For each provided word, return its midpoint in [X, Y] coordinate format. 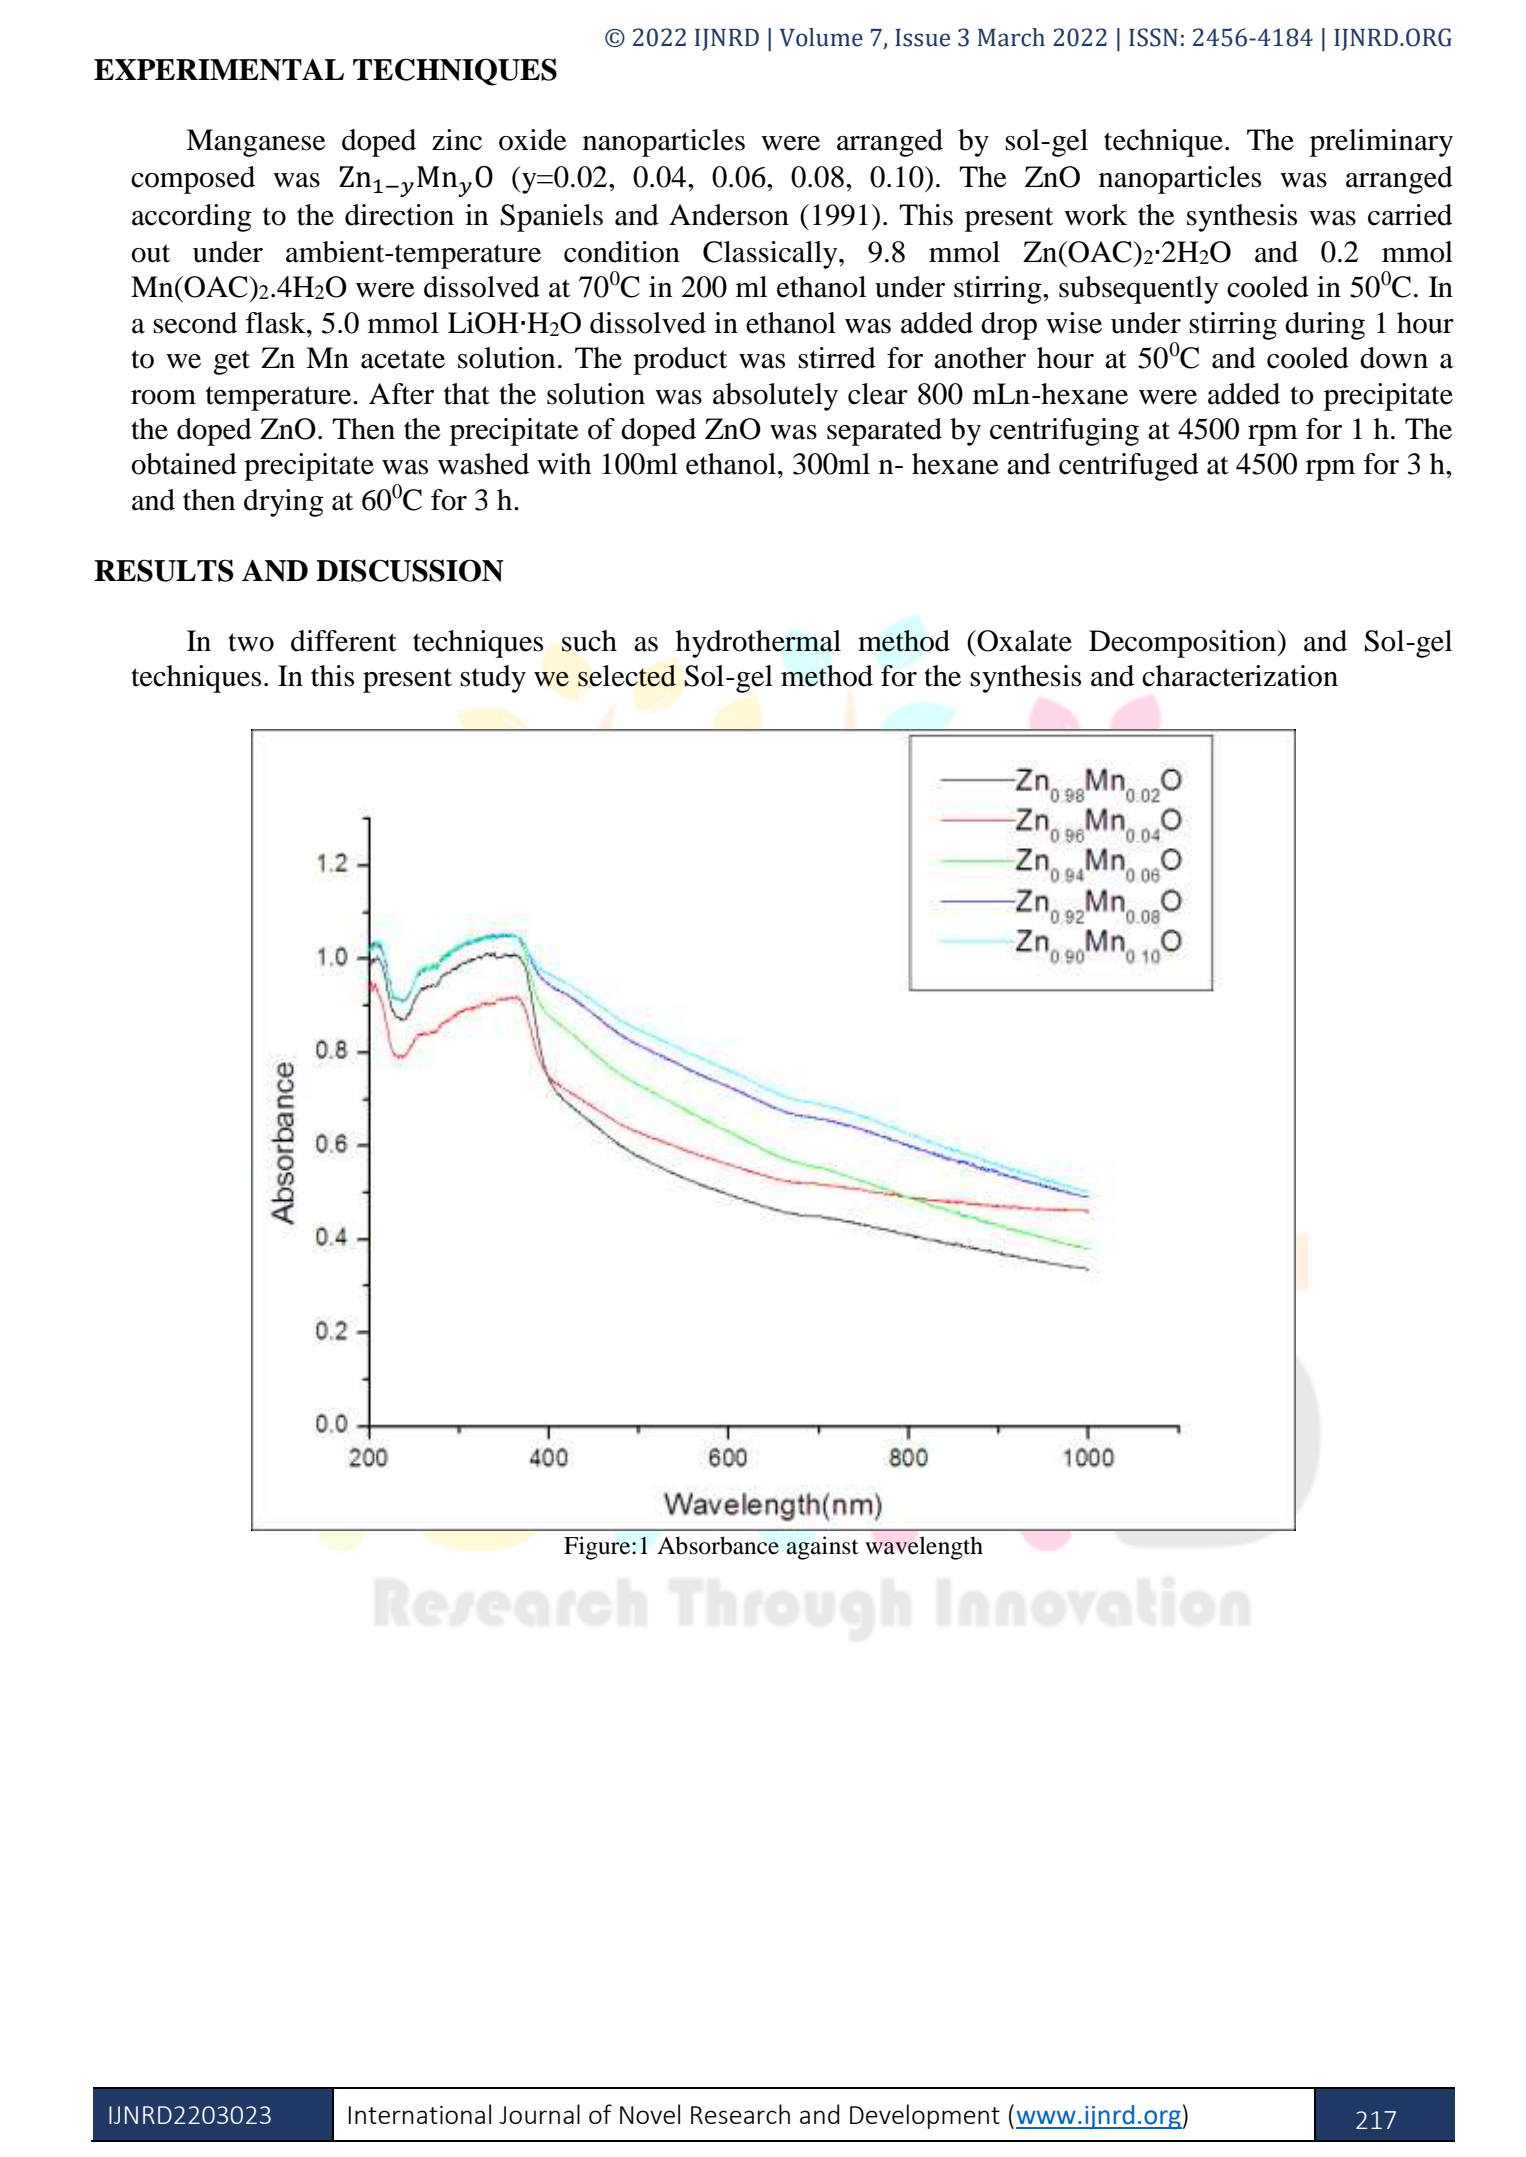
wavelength [924, 1548]
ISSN [1153, 37]
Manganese [256, 143]
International [420, 2114]
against [823, 1548]
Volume [821, 37]
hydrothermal [758, 644]
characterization [1240, 676]
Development [925, 2116]
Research [740, 2114]
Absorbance [718, 1545]
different [344, 641]
